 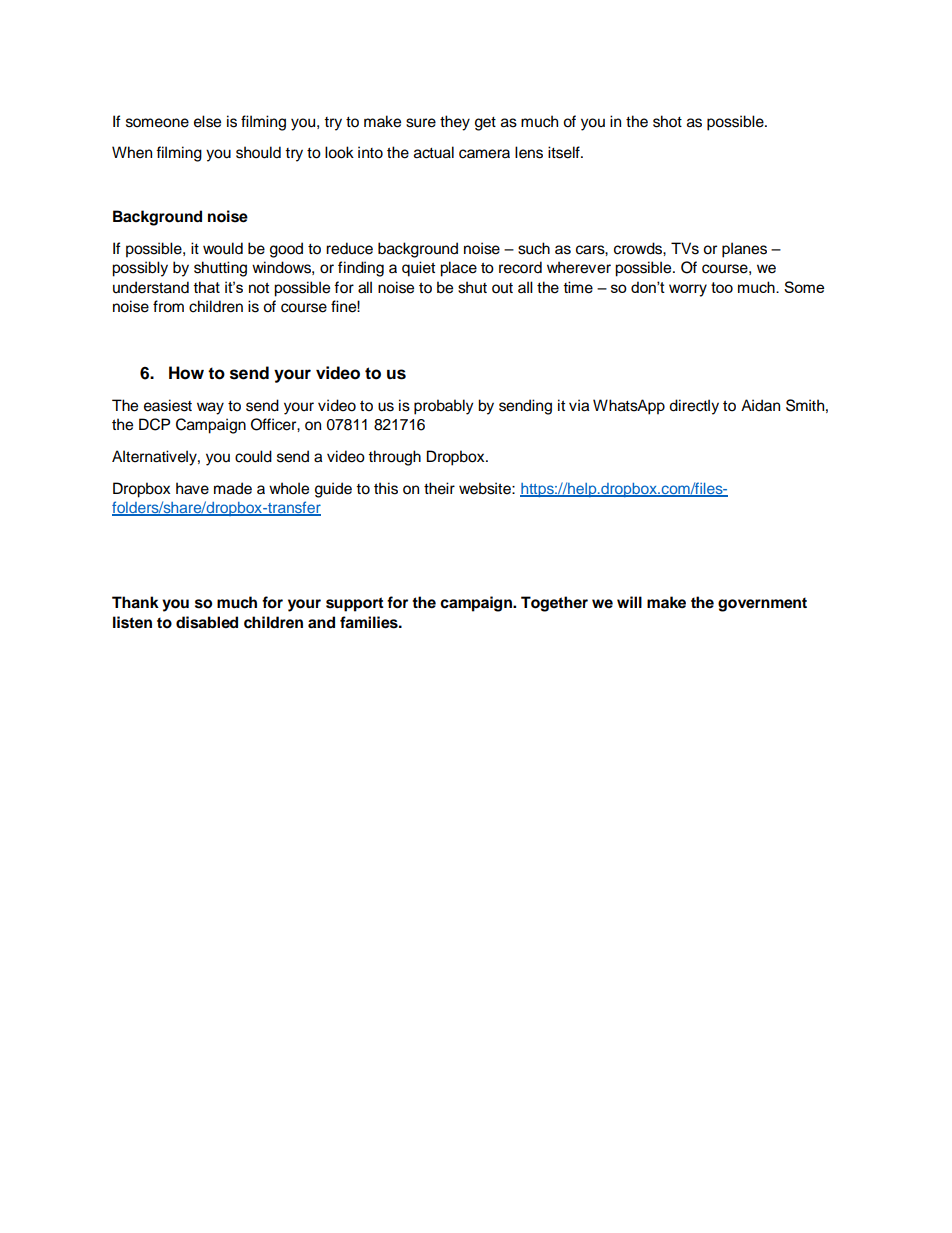 I want to click on they, so click(x=455, y=123).
